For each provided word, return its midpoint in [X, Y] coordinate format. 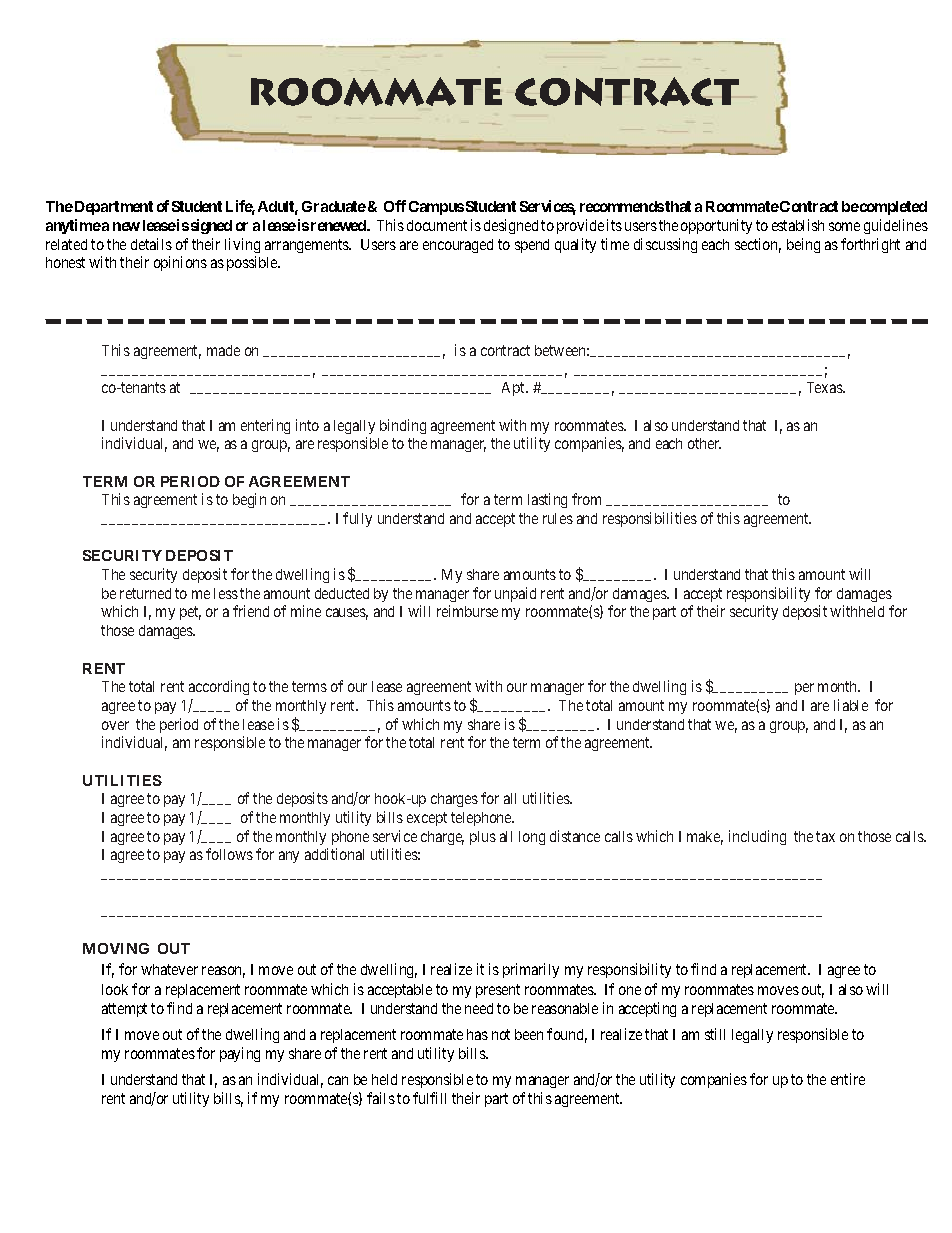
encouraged [458, 246]
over [115, 725]
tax [825, 836]
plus [483, 838]
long [532, 838]
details [151, 244]
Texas [825, 387]
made [223, 350]
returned [145, 593]
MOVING [116, 948]
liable [851, 705]
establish [798, 225]
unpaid [515, 594]
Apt [515, 389]
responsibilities [650, 519]
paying [240, 1054]
